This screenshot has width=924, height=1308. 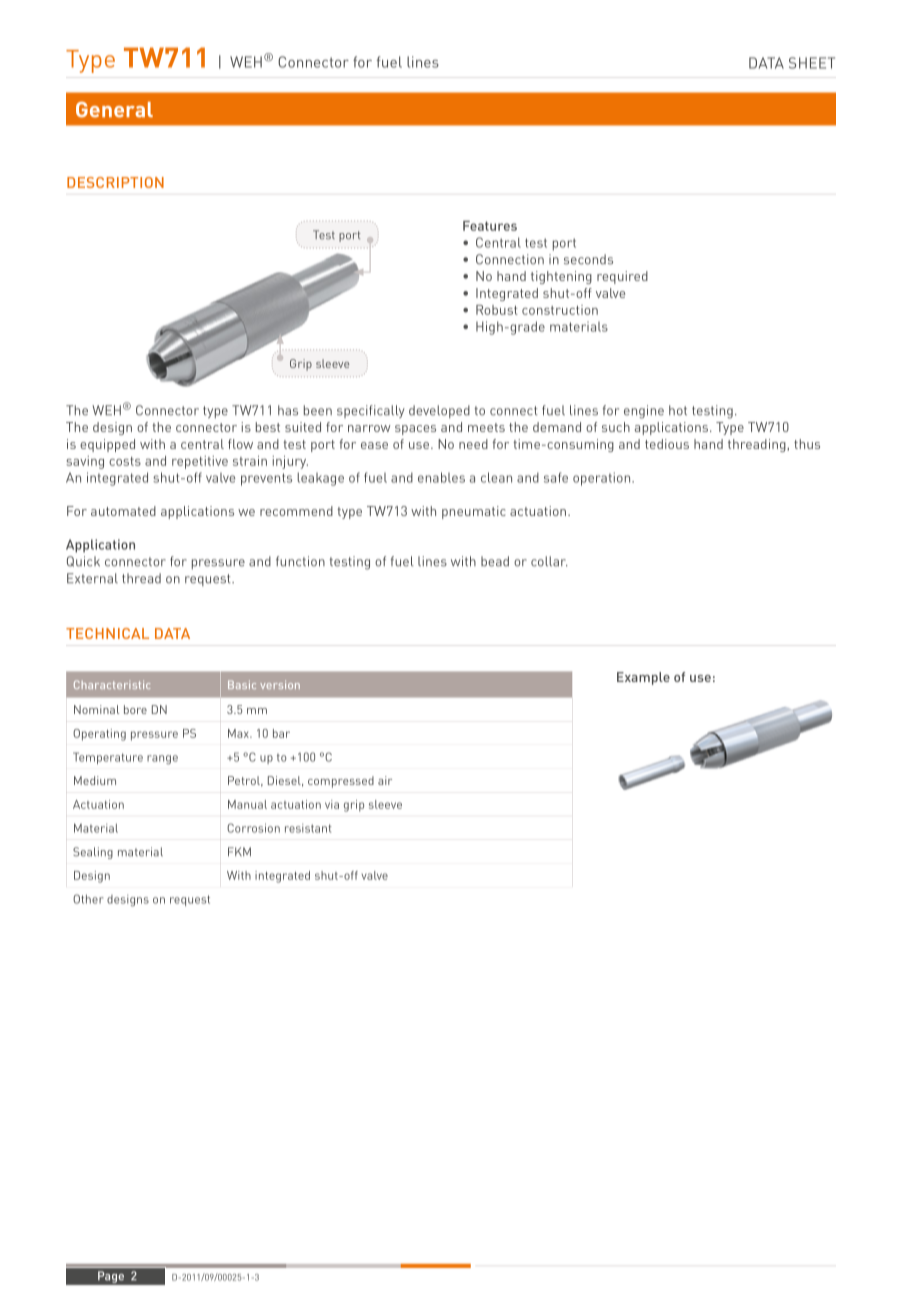 I want to click on has, so click(x=288, y=410).
